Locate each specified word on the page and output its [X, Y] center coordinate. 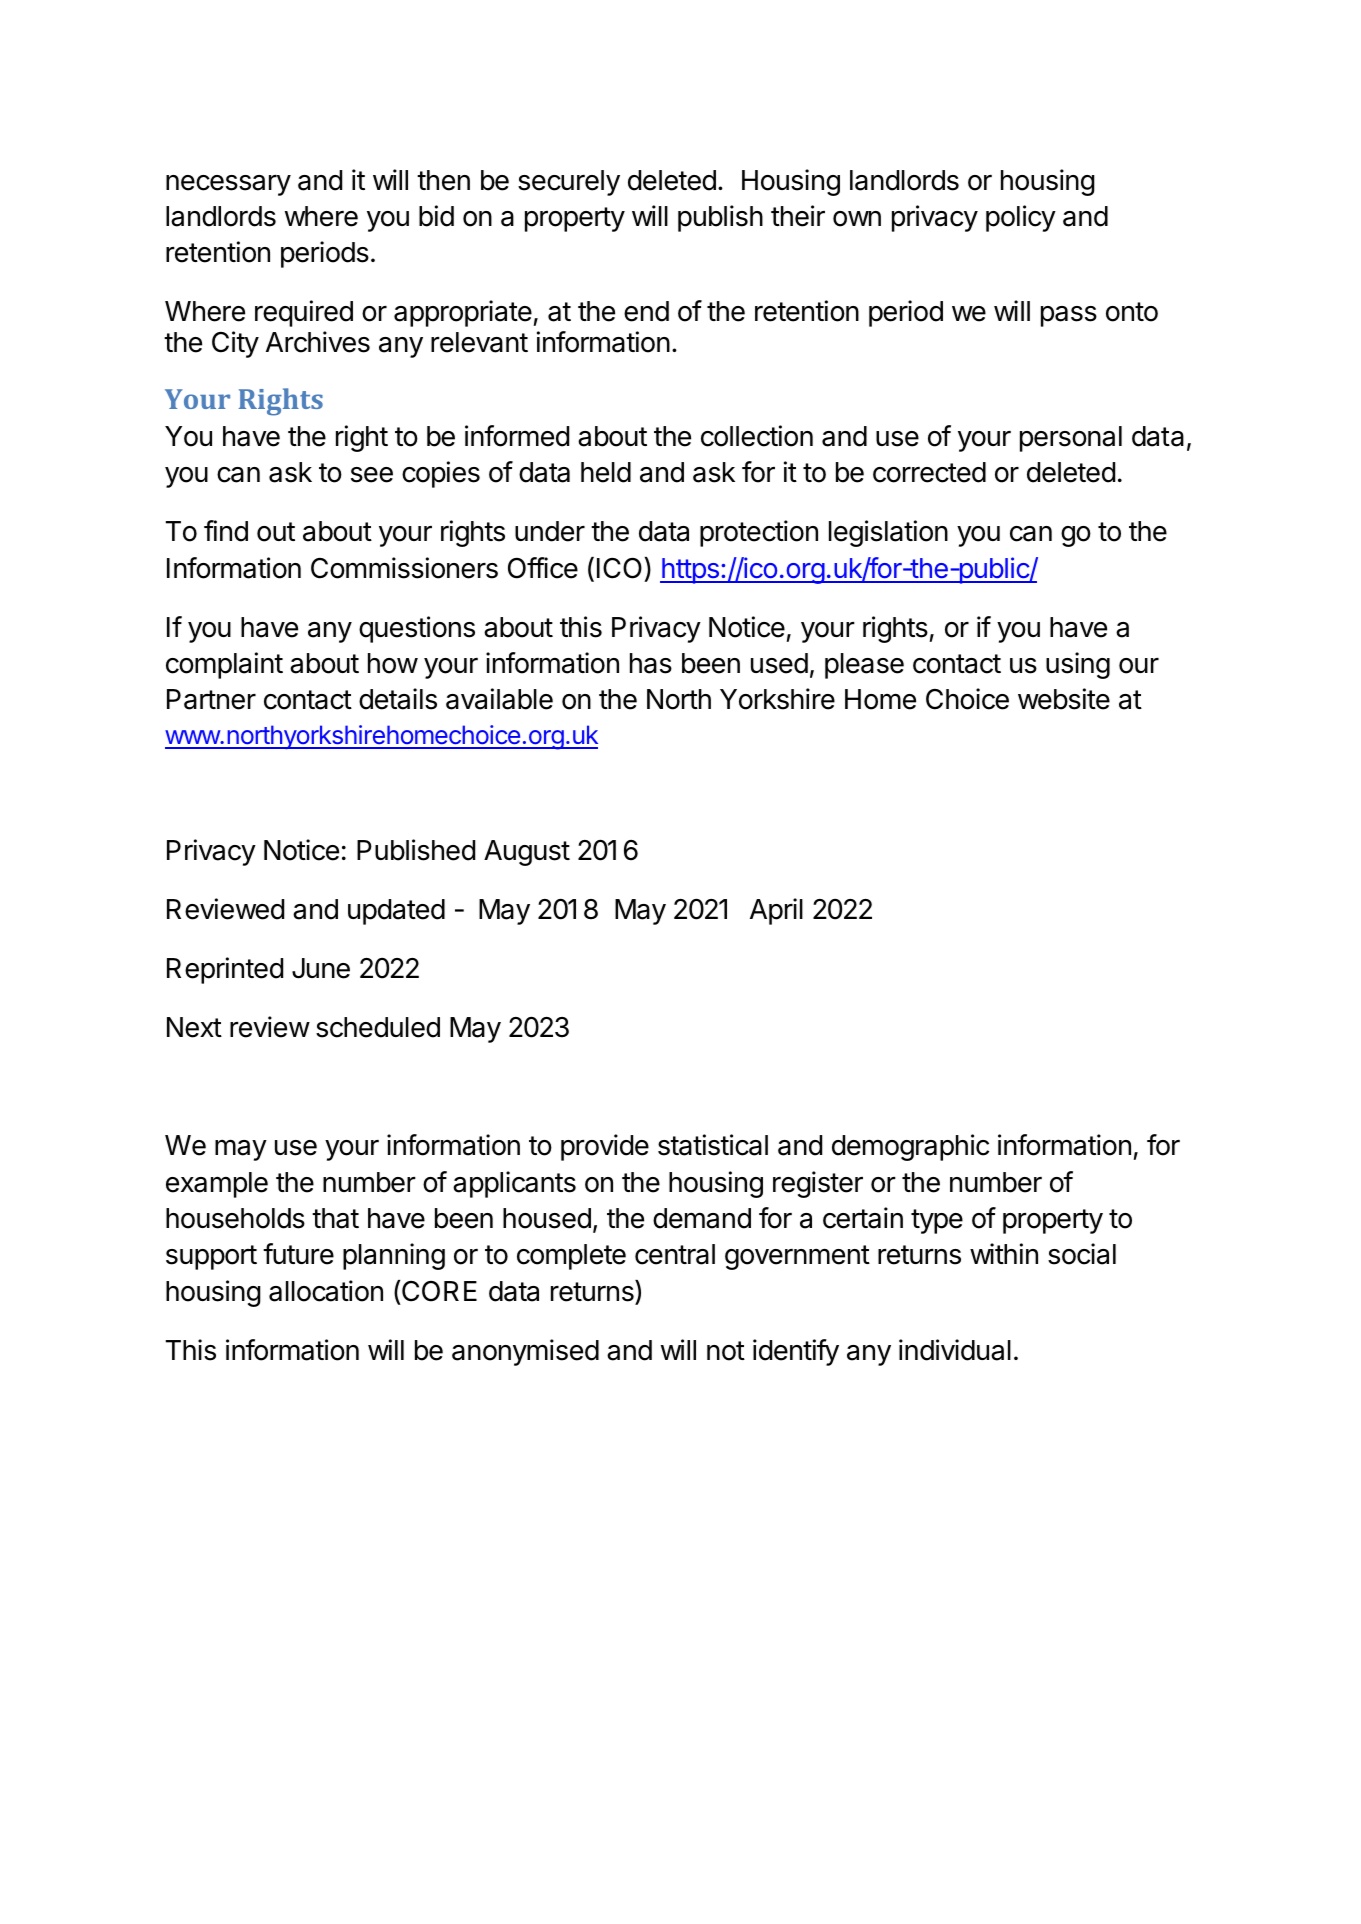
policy [1021, 218]
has [651, 663]
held [606, 472]
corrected [929, 472]
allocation [326, 1291]
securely [569, 183]
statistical [713, 1145]
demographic [910, 1147]
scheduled [378, 1027]
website [1064, 699]
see [372, 475]
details [398, 699]
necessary [228, 185]
